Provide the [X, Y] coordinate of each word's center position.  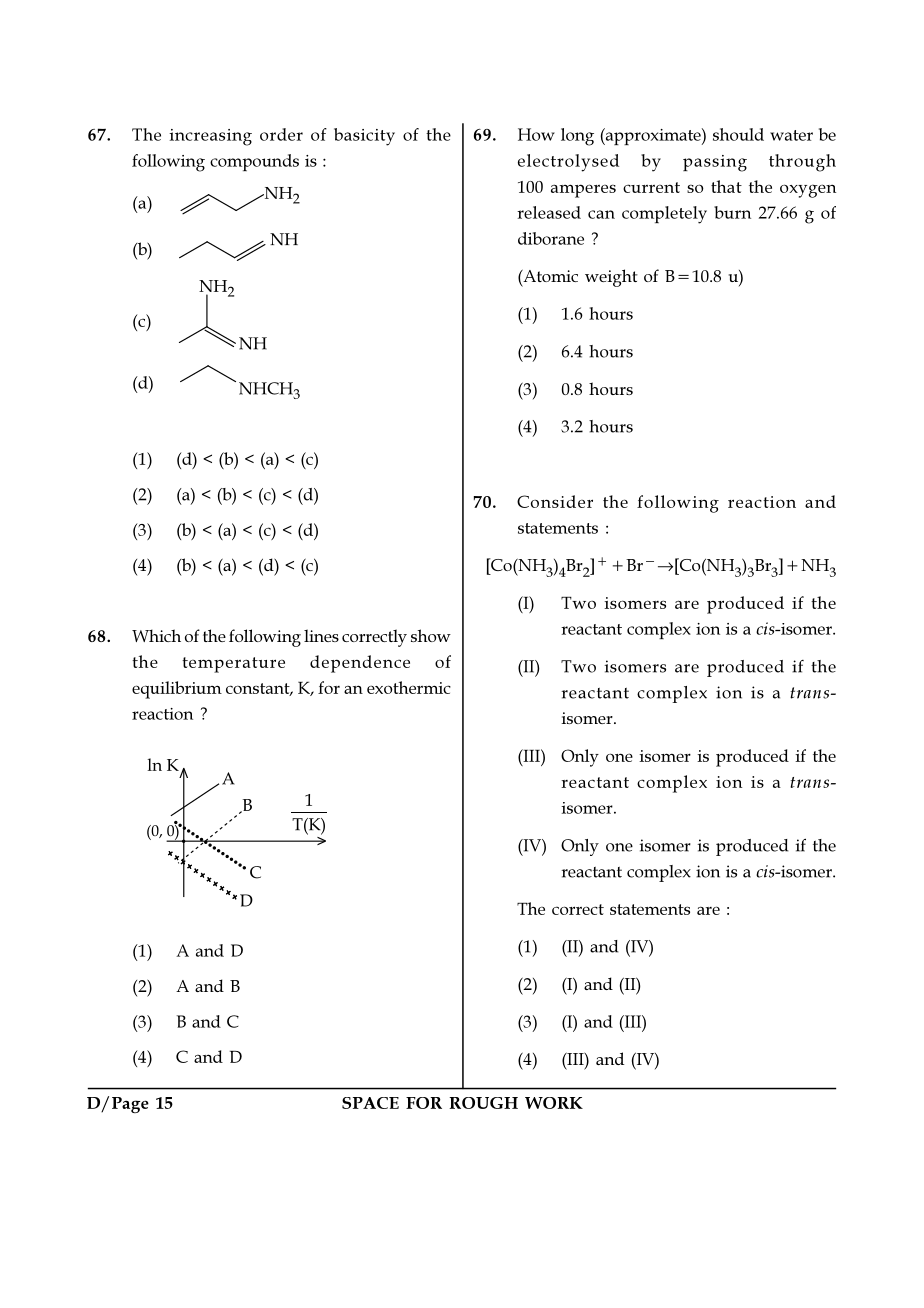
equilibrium [177, 690]
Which [156, 635]
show [431, 635]
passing [715, 163]
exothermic [409, 687]
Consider [555, 501]
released [549, 212]
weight [611, 278]
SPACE [370, 1103]
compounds [254, 162]
